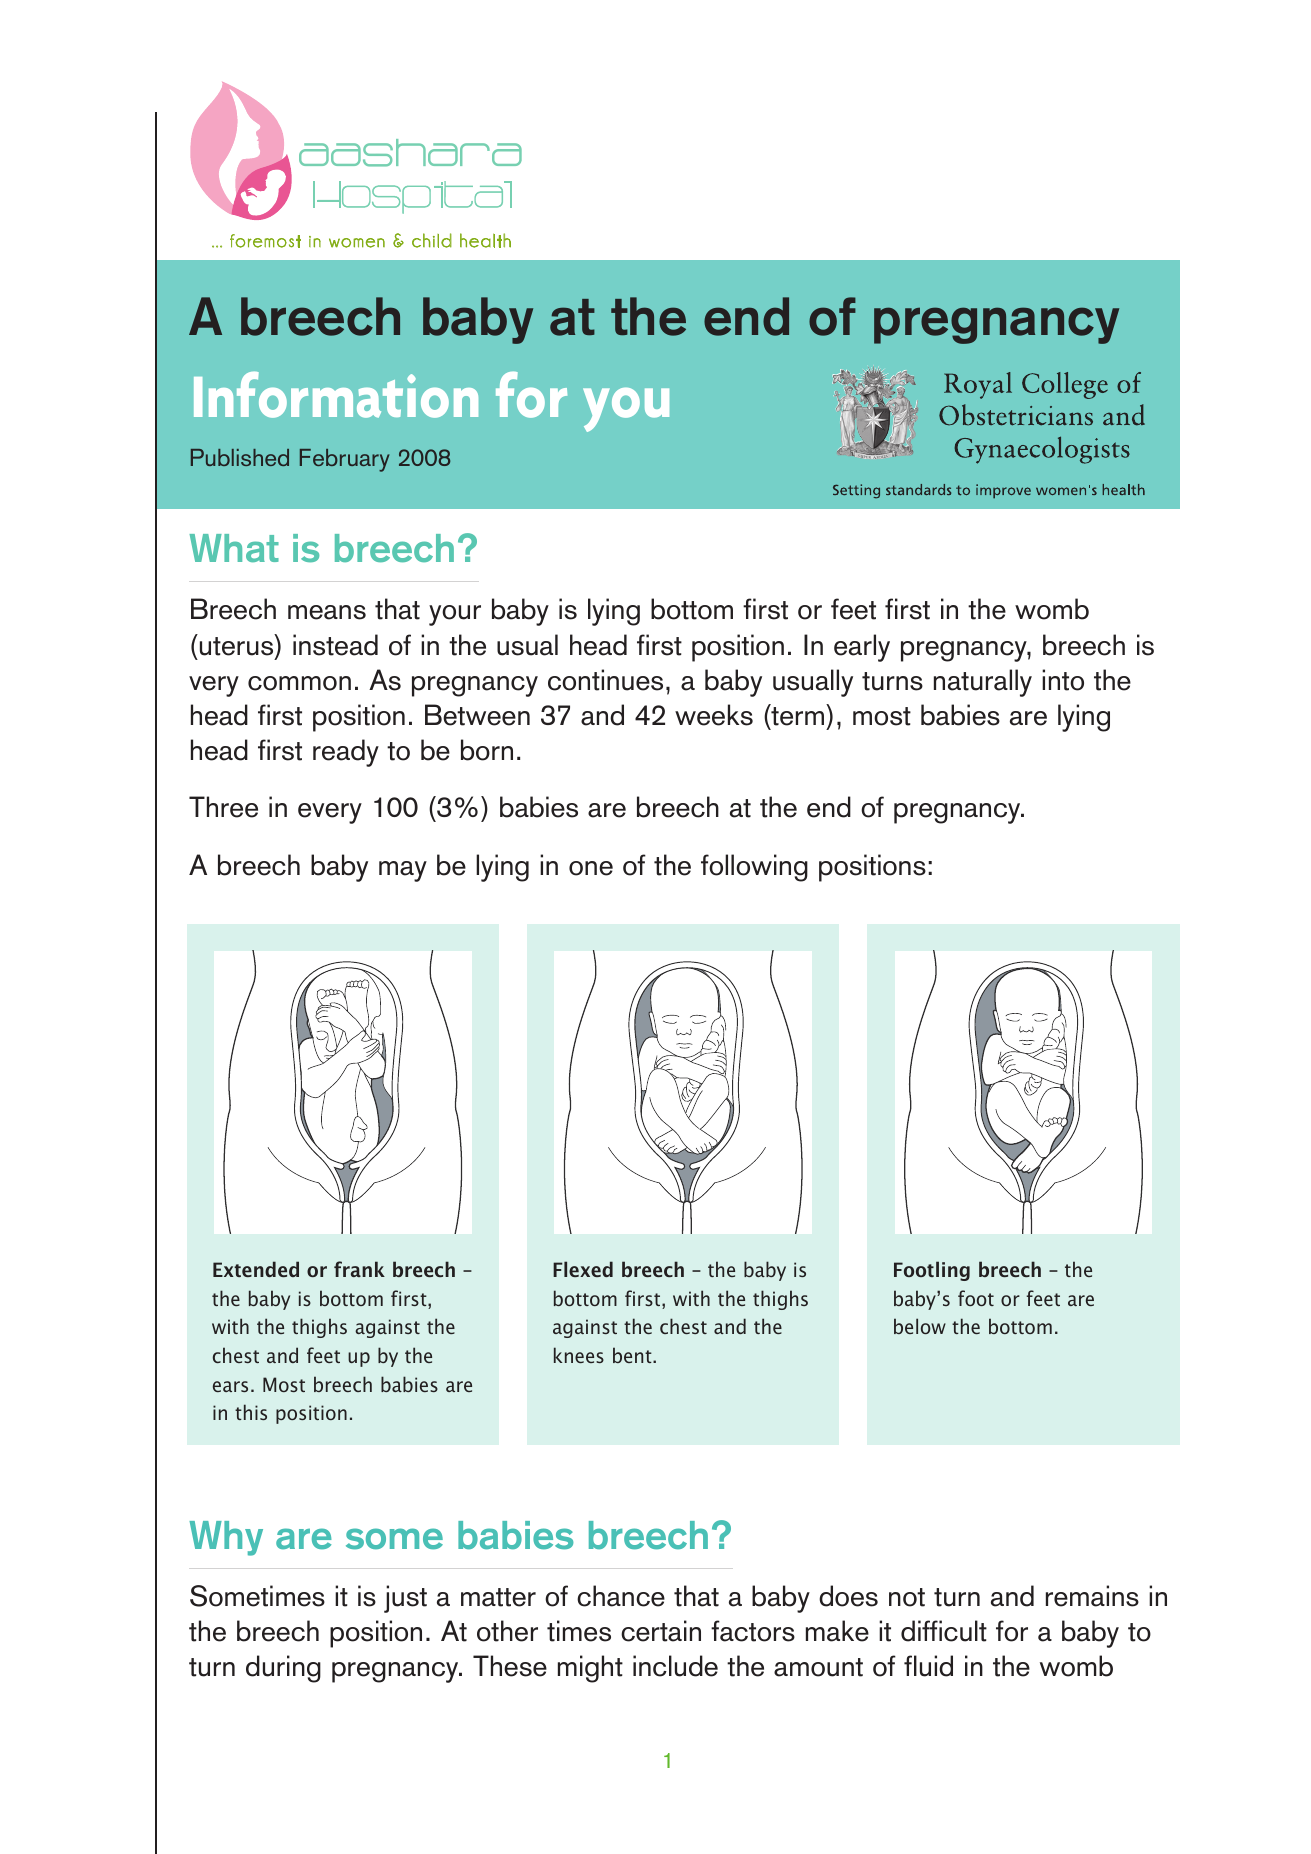 Image resolution: width=1311 pixels, height=1854 pixels. I want to click on following, so click(754, 868).
